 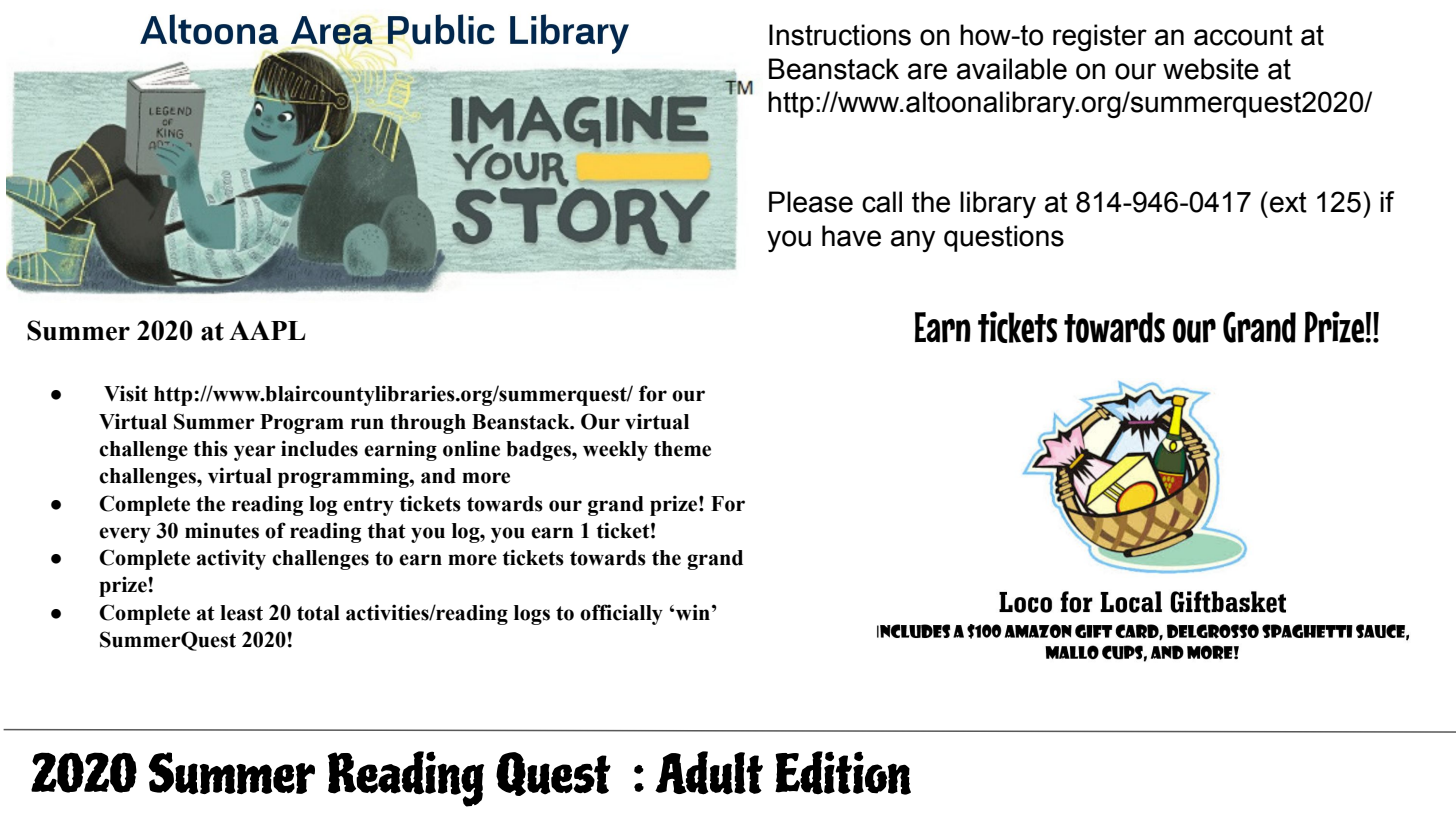 What do you see at coordinates (615, 451) in the screenshot?
I see `weekly` at bounding box center [615, 451].
